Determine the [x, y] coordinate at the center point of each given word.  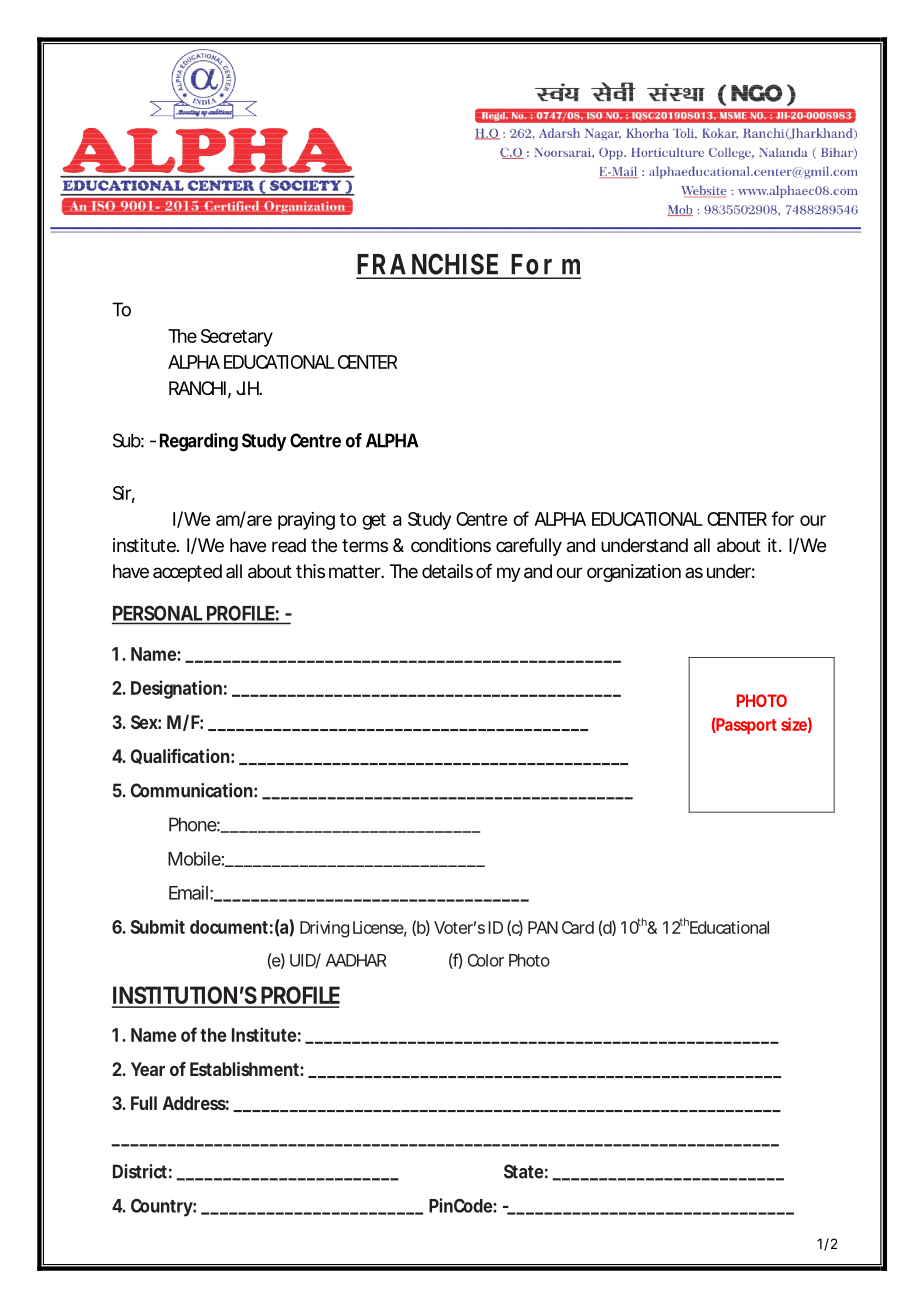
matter [355, 571]
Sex [144, 722]
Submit [158, 926]
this [310, 571]
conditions [451, 545]
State [524, 1171]
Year [148, 1069]
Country [162, 1208]
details [447, 571]
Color [486, 960]
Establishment [244, 1069]
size [794, 724]
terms [365, 545]
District [140, 1171]
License [378, 927]
